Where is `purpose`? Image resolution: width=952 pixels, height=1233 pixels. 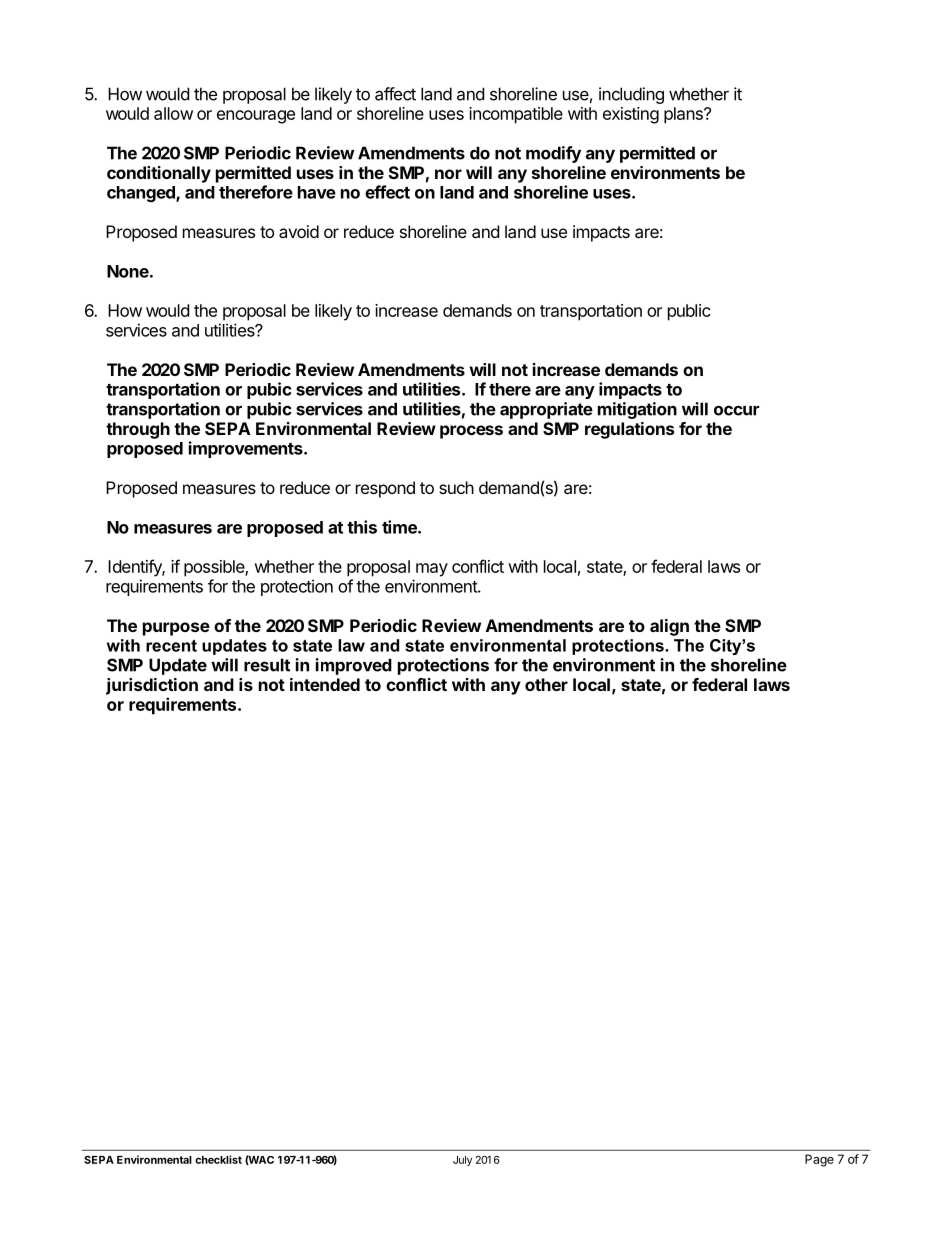
purpose is located at coordinates (176, 629).
